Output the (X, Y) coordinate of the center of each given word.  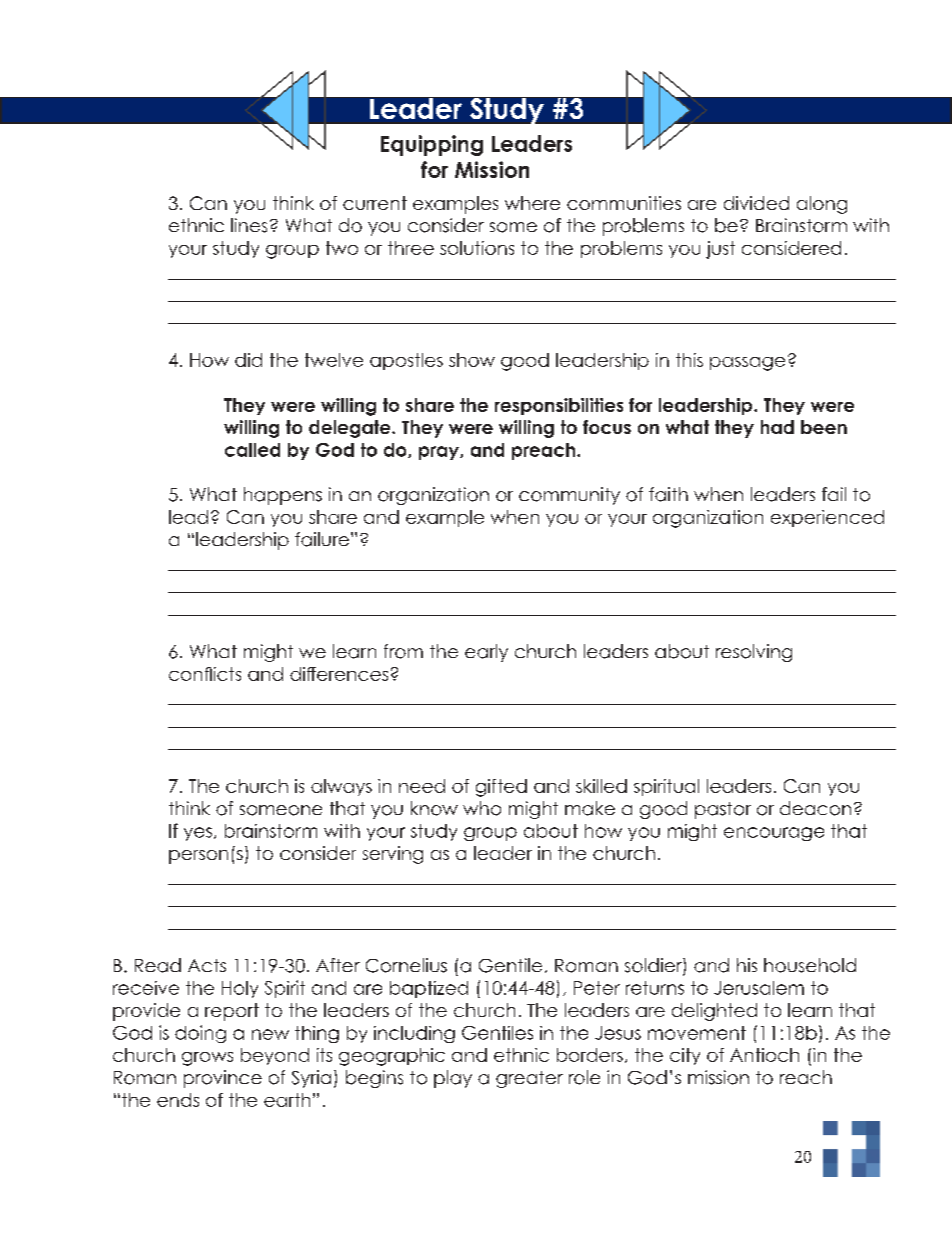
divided (756, 203)
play (453, 1079)
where (532, 203)
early (486, 653)
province (223, 1079)
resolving (754, 653)
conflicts (205, 674)
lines (249, 225)
